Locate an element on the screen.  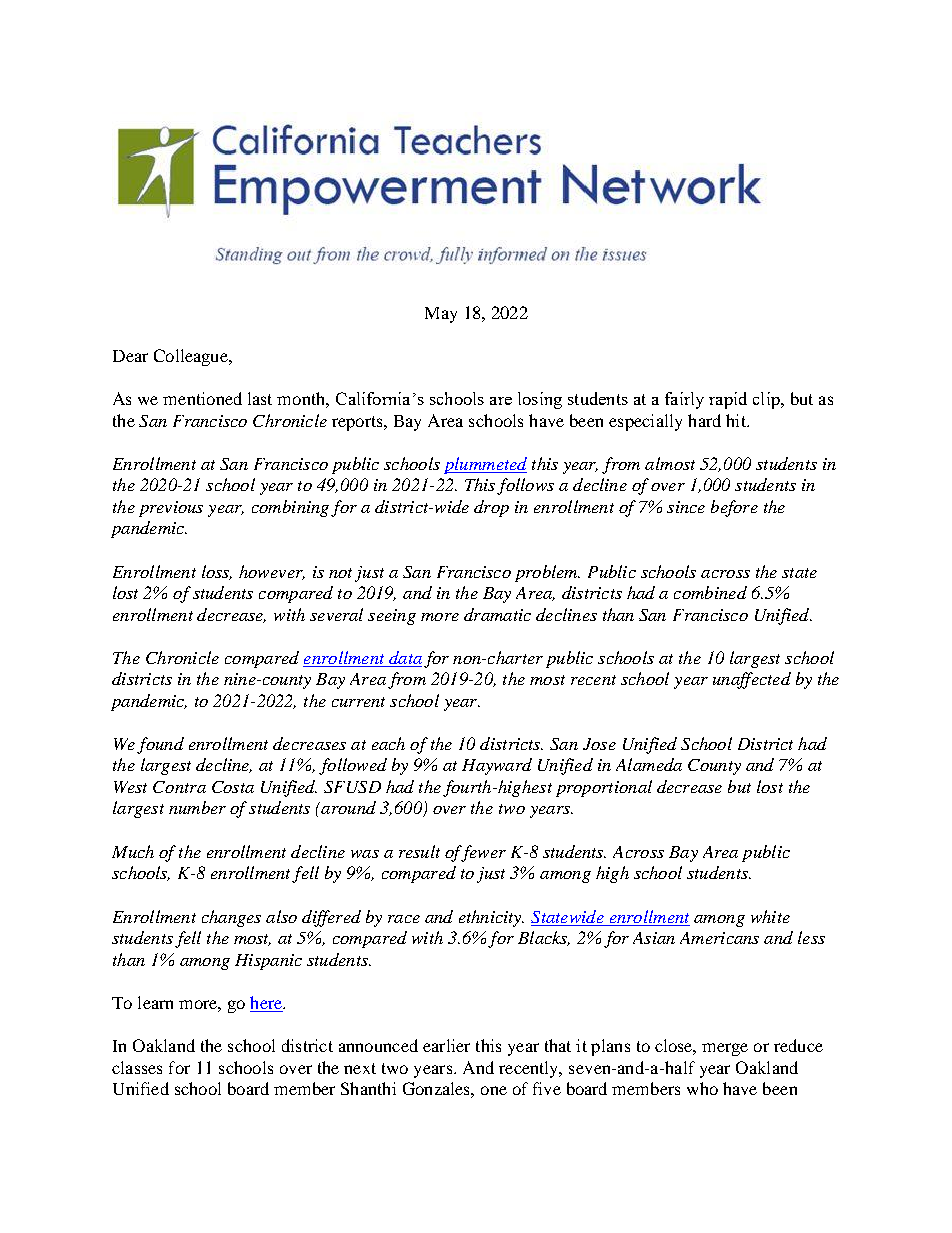
before is located at coordinates (734, 508).
